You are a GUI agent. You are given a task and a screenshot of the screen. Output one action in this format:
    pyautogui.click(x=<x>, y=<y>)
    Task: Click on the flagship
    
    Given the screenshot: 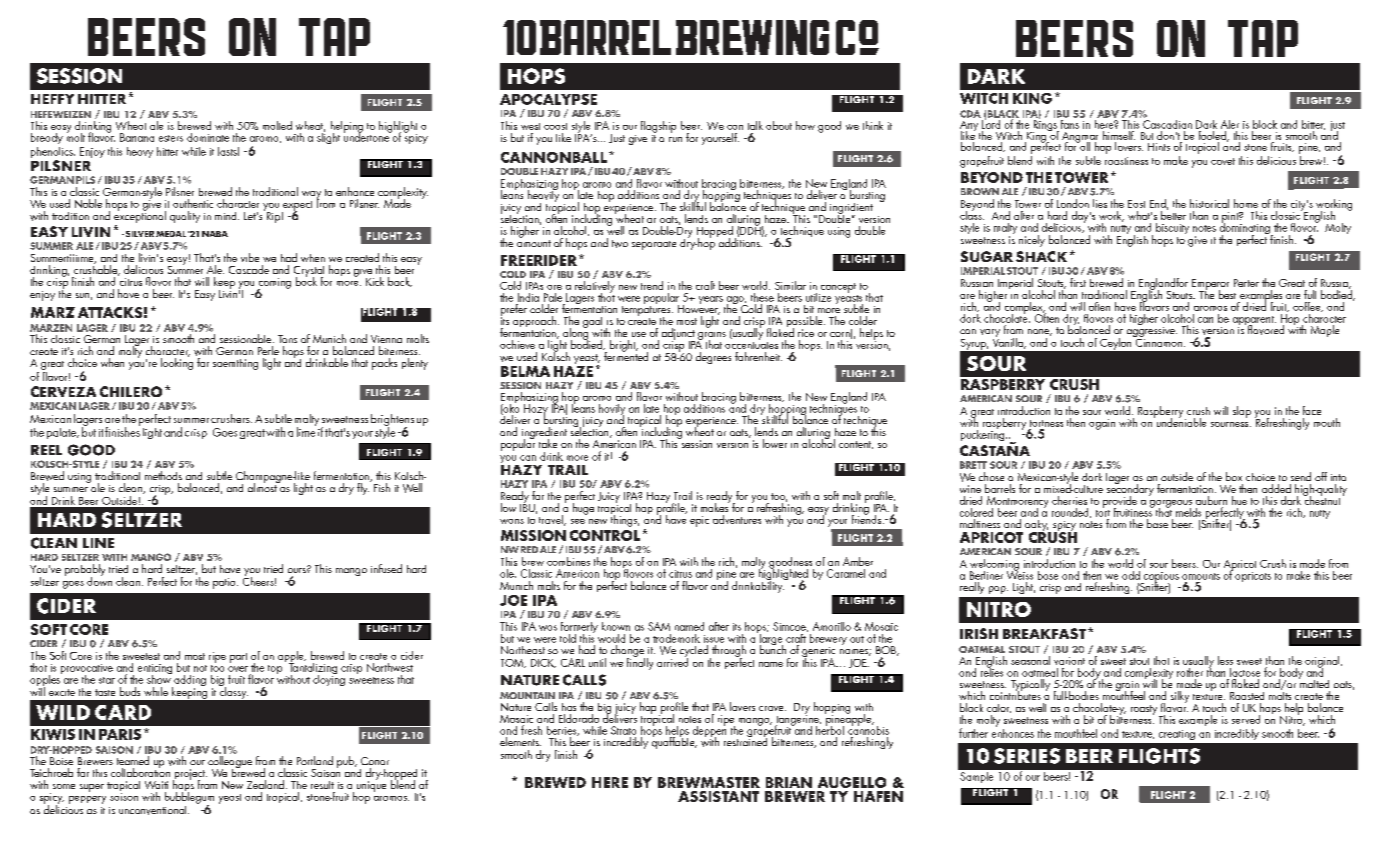 What is the action you would take?
    pyautogui.click(x=658, y=127)
